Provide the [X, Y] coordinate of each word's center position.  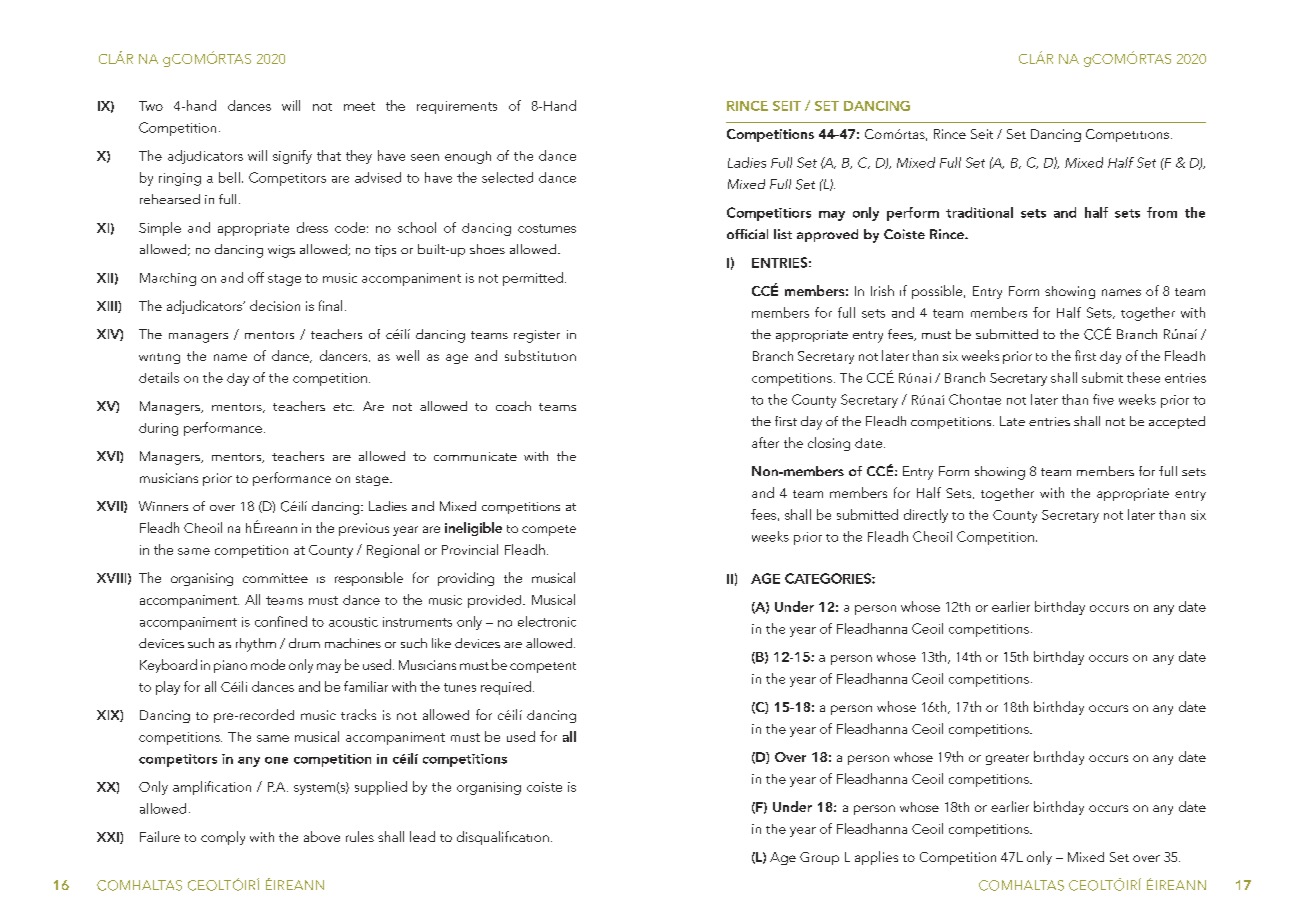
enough [468, 157]
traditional [979, 212]
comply [223, 838]
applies [876, 858]
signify [292, 157]
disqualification [503, 838]
